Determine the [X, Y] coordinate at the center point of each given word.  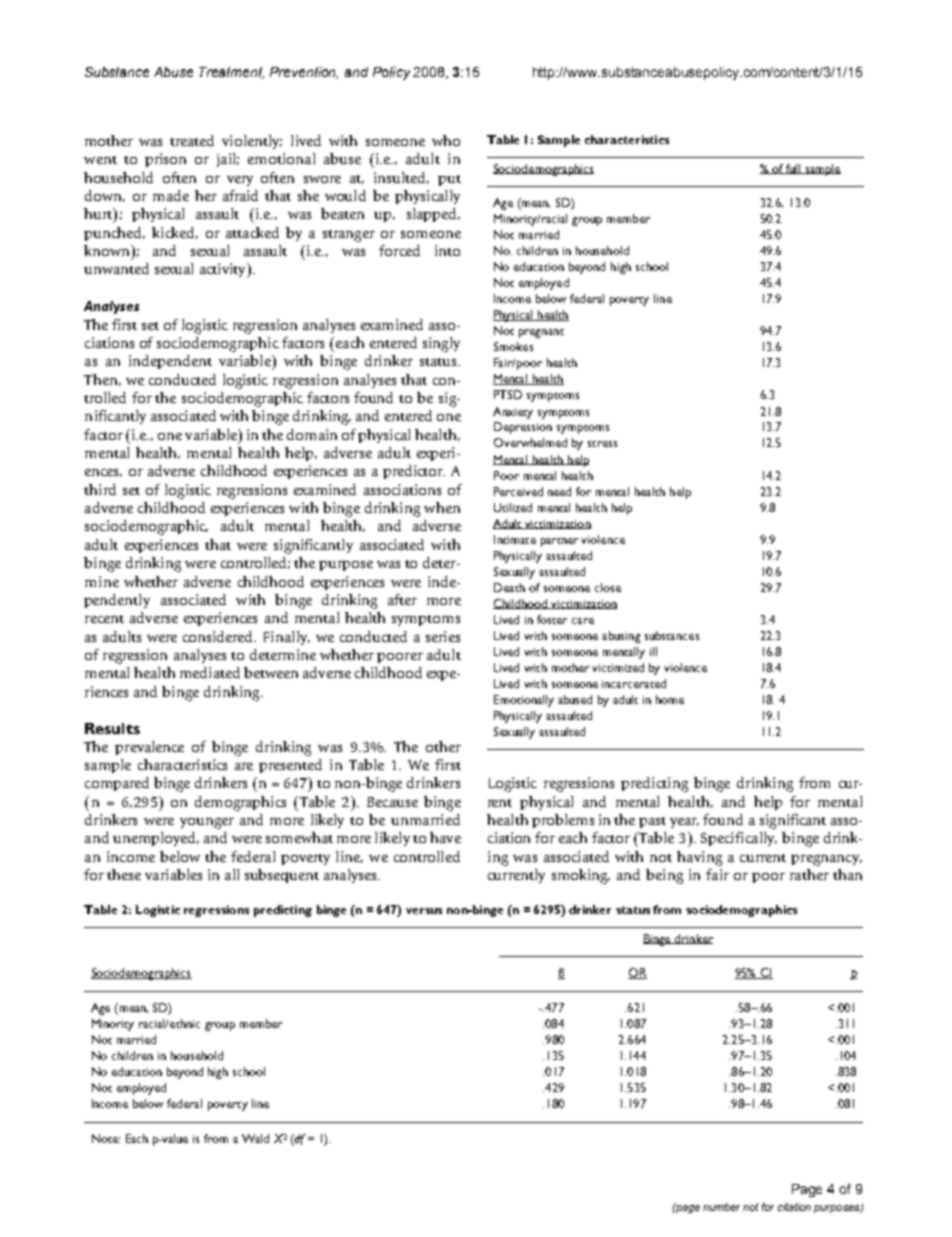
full [793, 169]
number [721, 1207]
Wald [255, 1138]
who [446, 140]
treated [192, 140]
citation [794, 1207]
